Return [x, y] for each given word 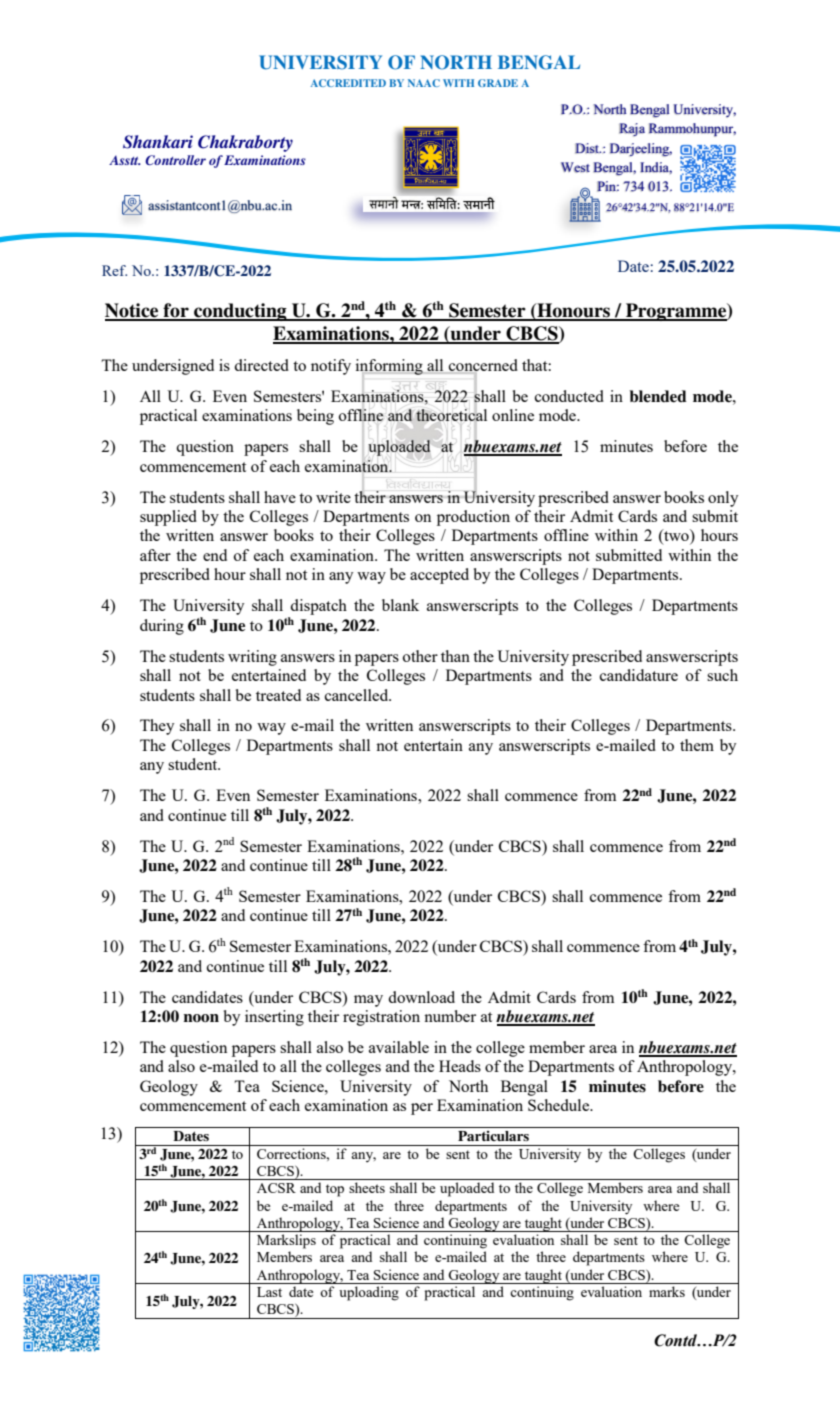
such [722, 675]
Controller [175, 160]
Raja [632, 129]
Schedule [560, 1105]
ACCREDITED [348, 83]
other [420, 656]
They [157, 727]
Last [269, 1292]
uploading [369, 1293]
